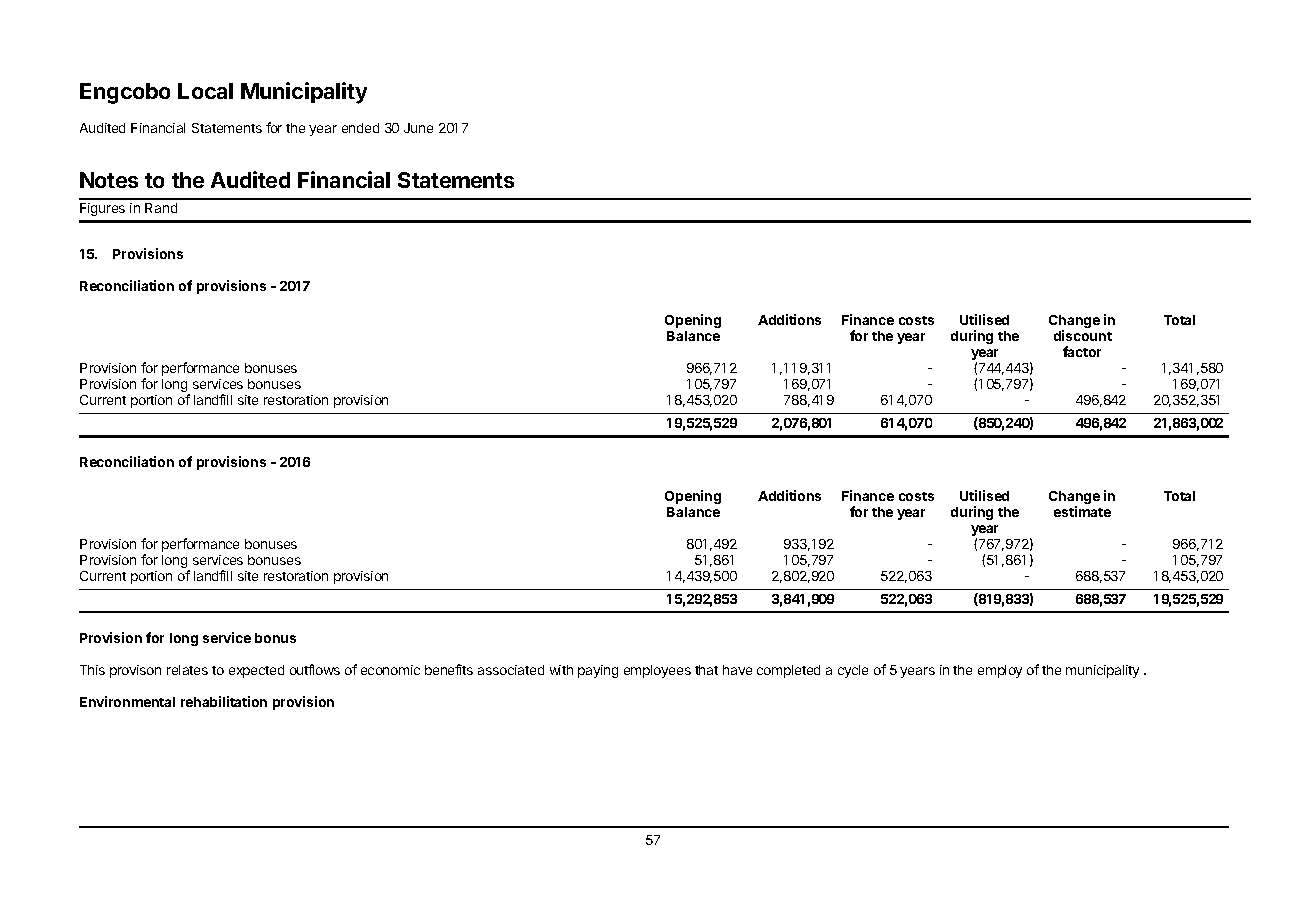  Describe the element at coordinates (418, 128) in the screenshot. I see `June` at that location.
